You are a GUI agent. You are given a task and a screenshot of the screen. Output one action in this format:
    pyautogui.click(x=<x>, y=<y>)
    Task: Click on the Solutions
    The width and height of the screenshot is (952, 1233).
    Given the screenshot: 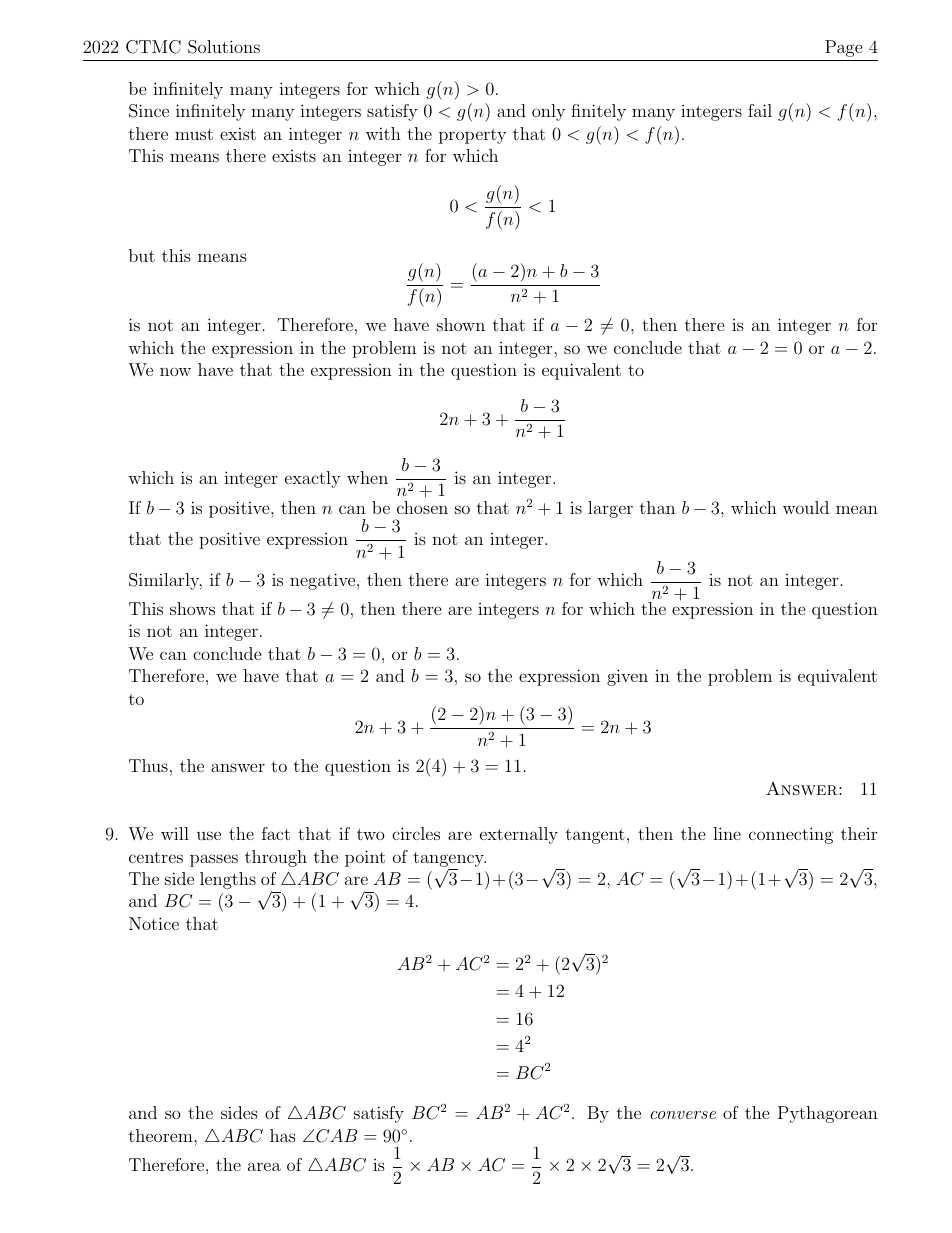 What is the action you would take?
    pyautogui.click(x=224, y=47)
